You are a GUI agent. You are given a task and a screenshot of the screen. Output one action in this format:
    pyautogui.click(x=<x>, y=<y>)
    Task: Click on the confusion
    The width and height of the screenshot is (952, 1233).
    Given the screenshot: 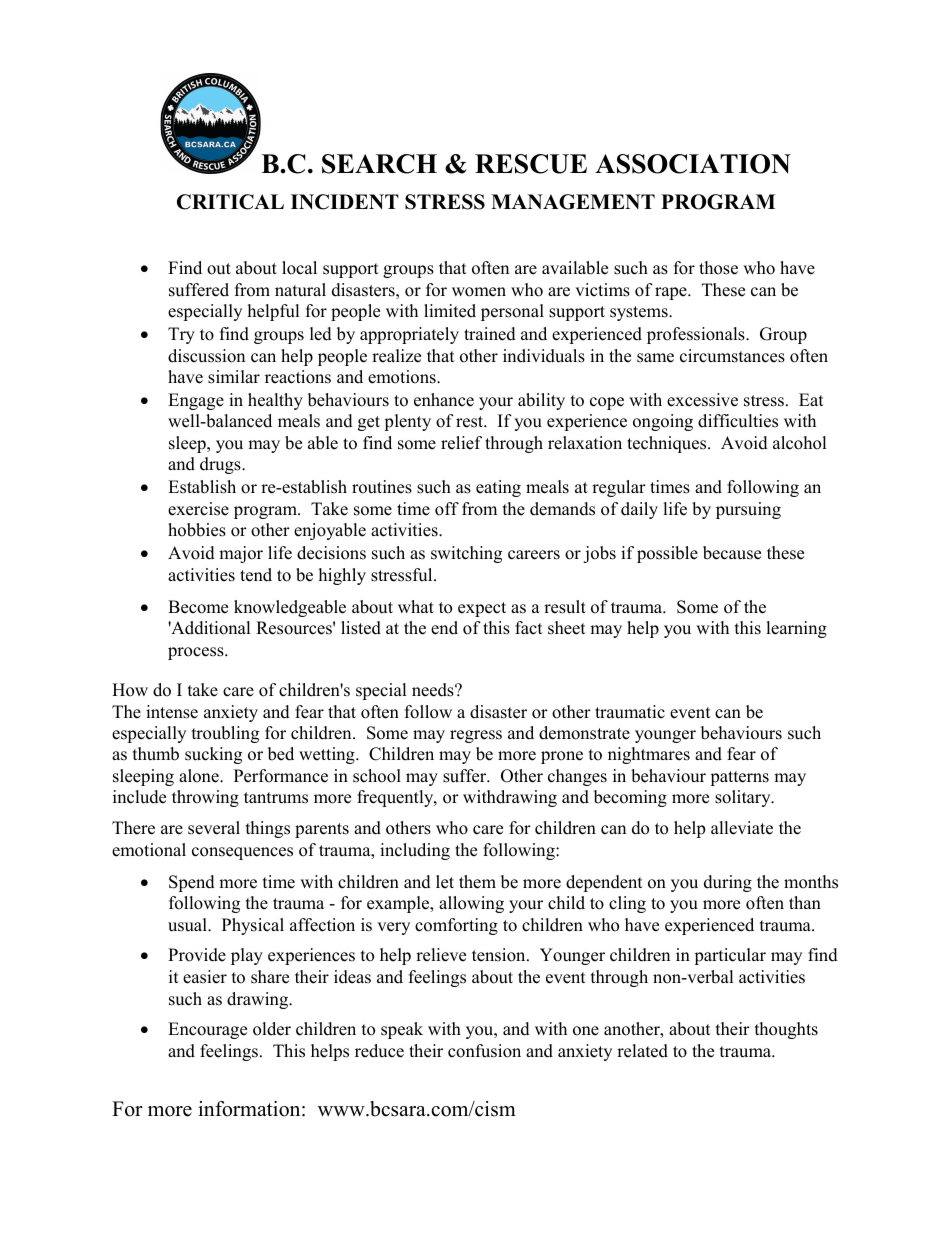 What is the action you would take?
    pyautogui.click(x=484, y=1051)
